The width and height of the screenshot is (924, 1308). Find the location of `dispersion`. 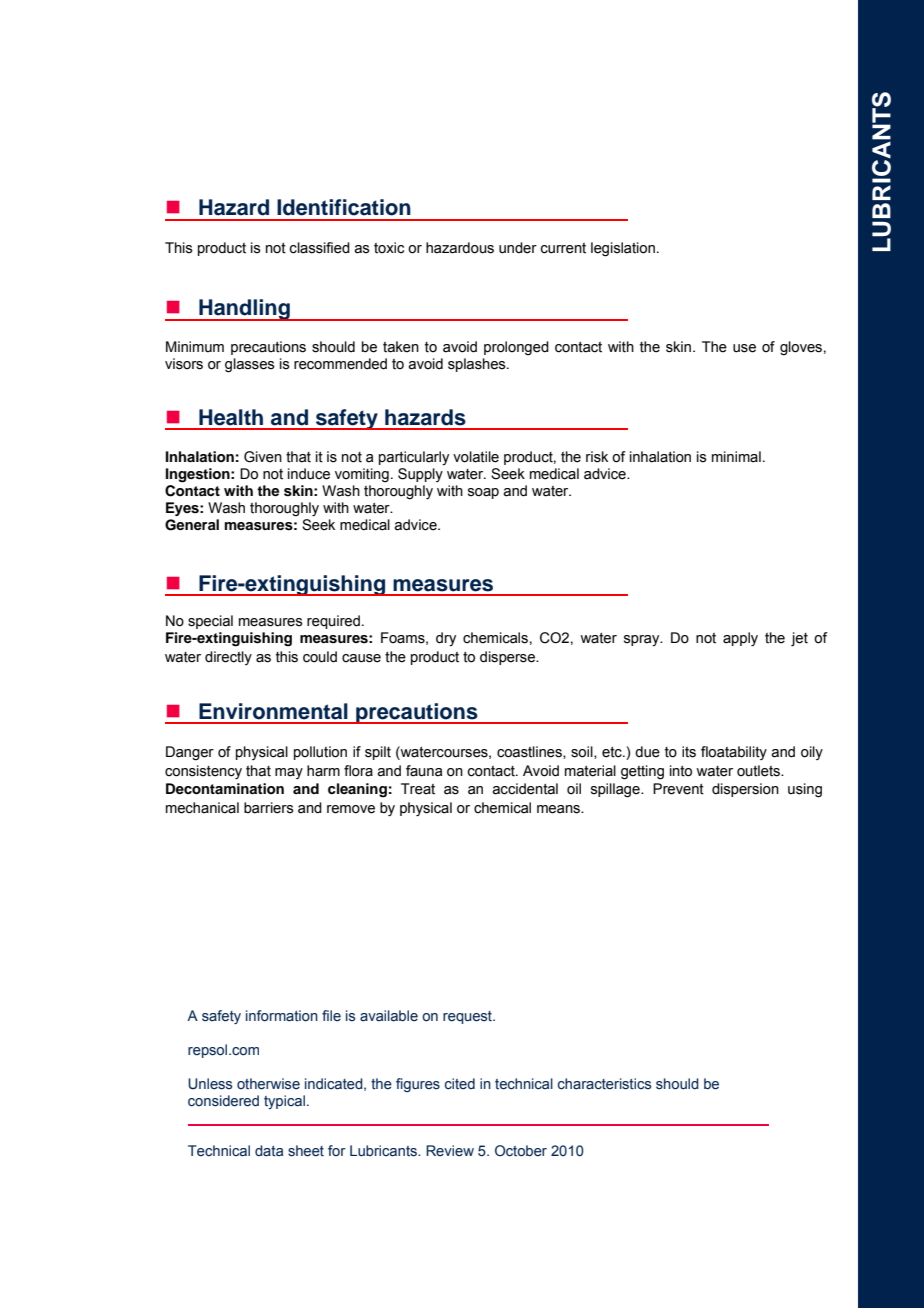

dispersion is located at coordinates (745, 790).
